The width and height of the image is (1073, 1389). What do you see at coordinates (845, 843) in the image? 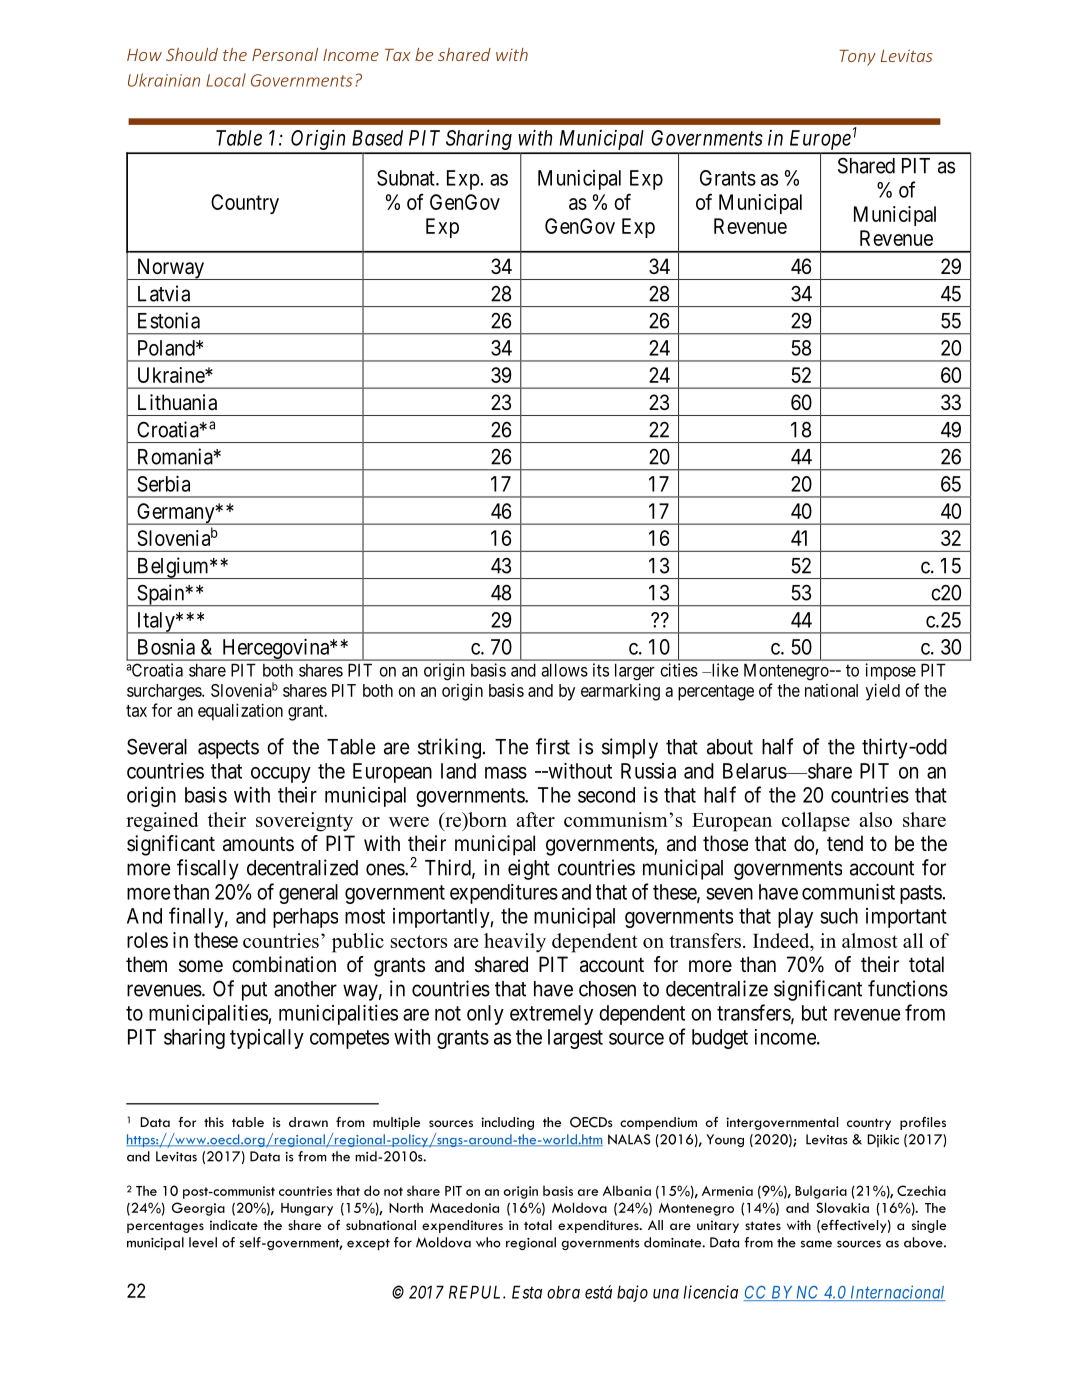
I see `tend` at bounding box center [845, 843].
